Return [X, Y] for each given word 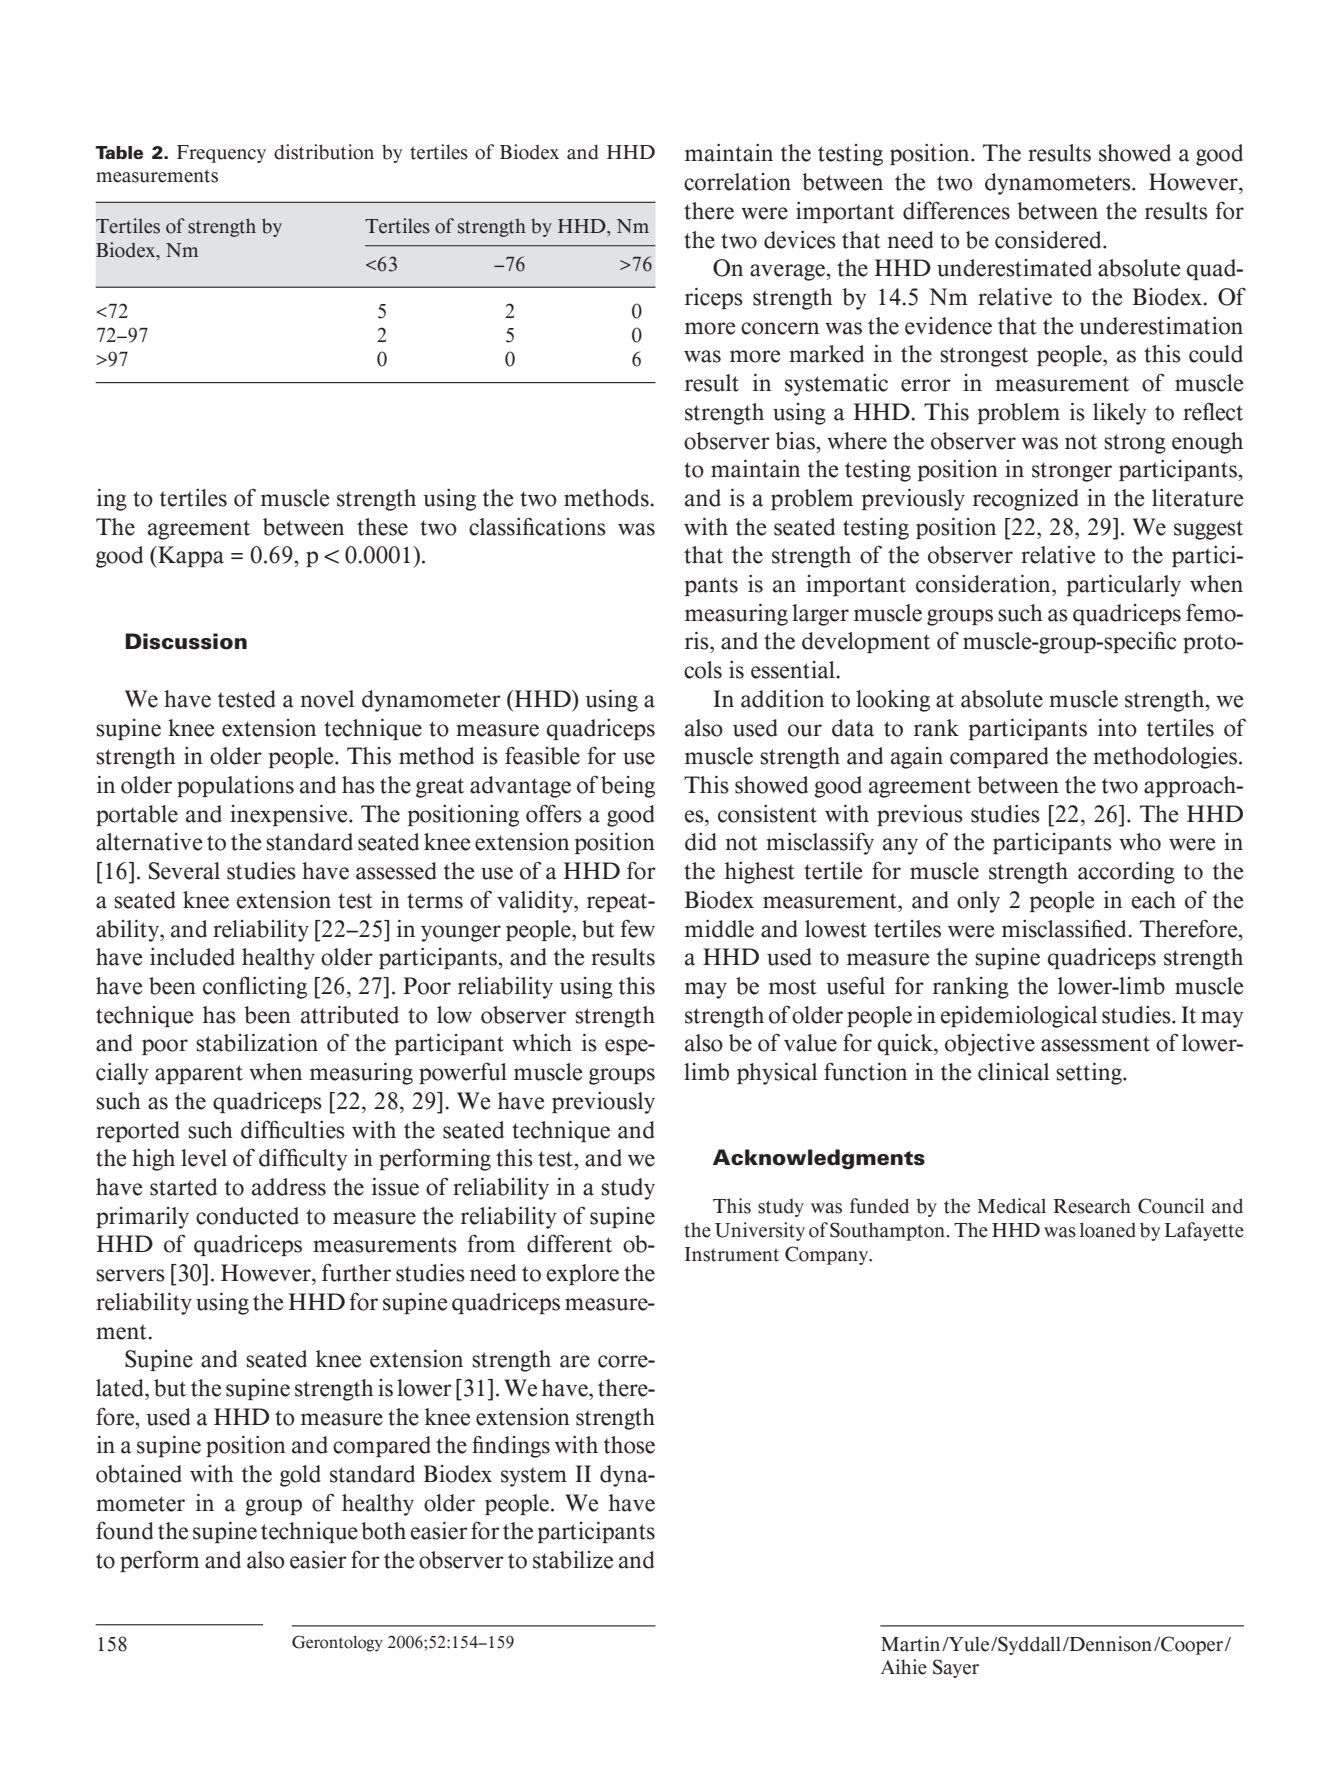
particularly [1124, 585]
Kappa [190, 557]
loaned [1108, 1230]
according [1126, 872]
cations [569, 527]
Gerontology [337, 1643]
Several [184, 871]
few [638, 928]
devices [800, 239]
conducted [247, 1216]
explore [583, 1274]
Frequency [221, 154]
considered [1049, 239]
